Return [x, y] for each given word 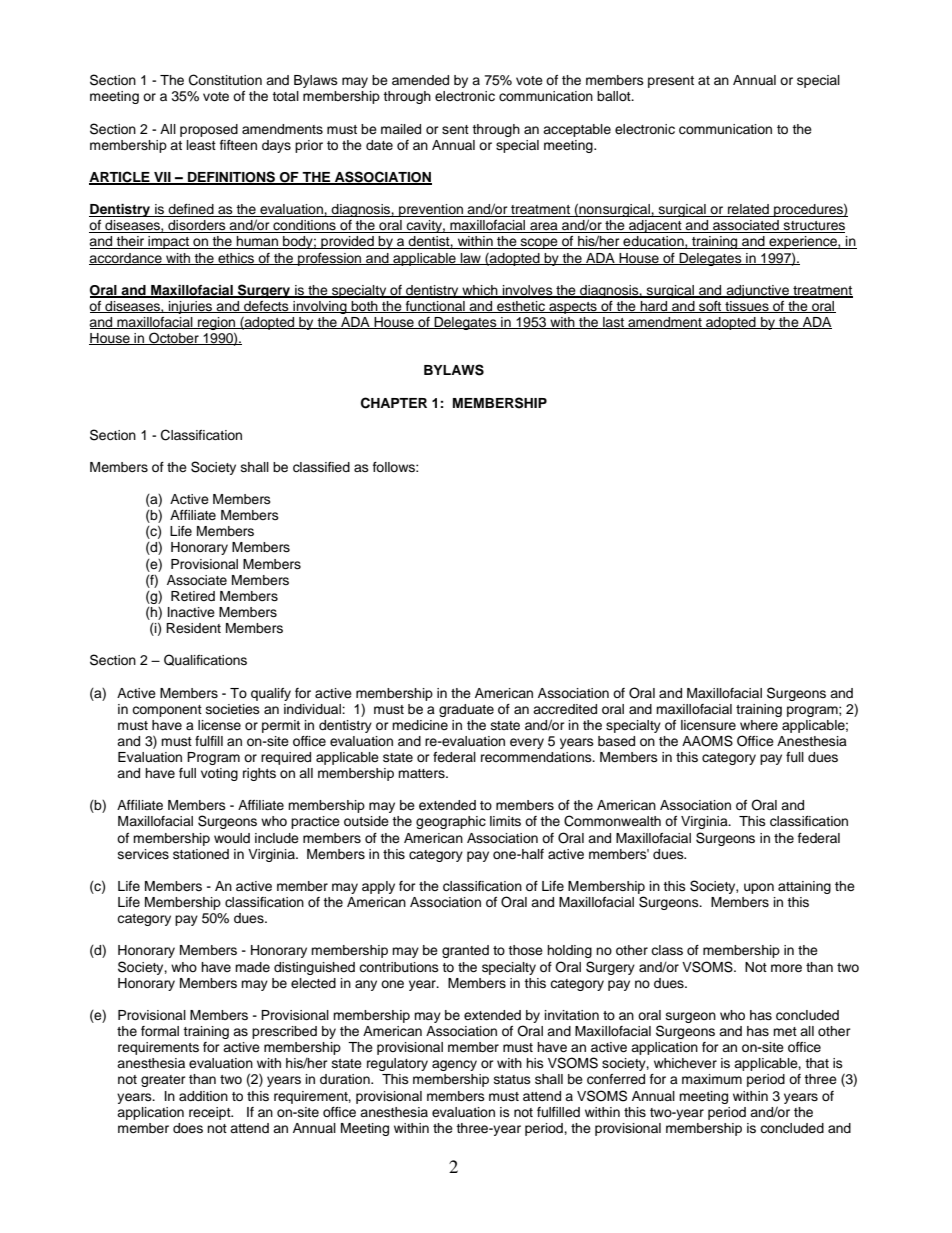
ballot [615, 96]
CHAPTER [394, 403]
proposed [209, 130]
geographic [451, 822]
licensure [708, 725]
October [174, 338]
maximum [712, 1079]
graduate [466, 710]
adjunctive [758, 291]
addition [203, 1096]
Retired [193, 596]
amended [420, 80]
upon [759, 888]
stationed [201, 854]
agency [454, 1065]
